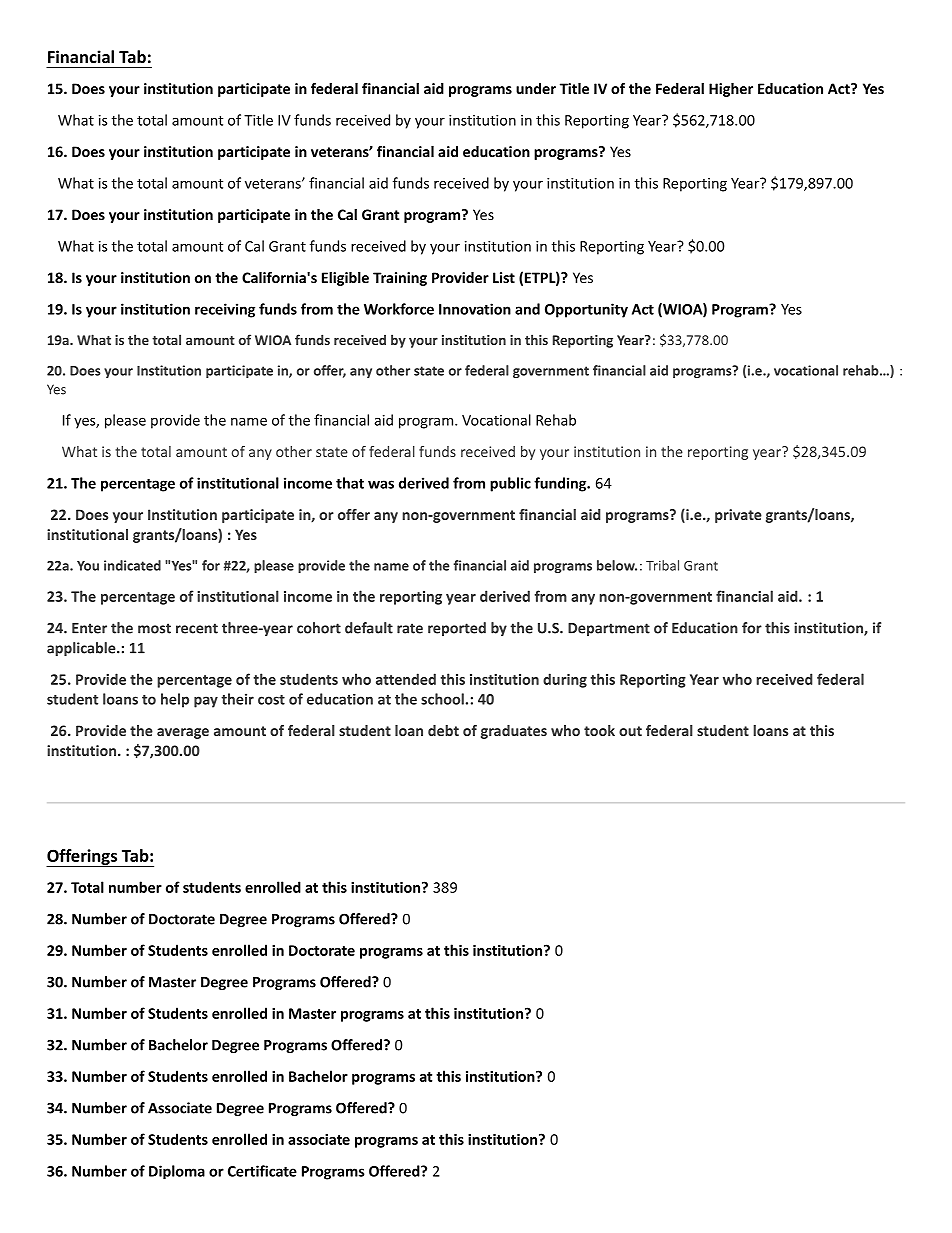 The height and width of the screenshot is (1233, 952). What do you see at coordinates (630, 731) in the screenshot?
I see `out` at bounding box center [630, 731].
